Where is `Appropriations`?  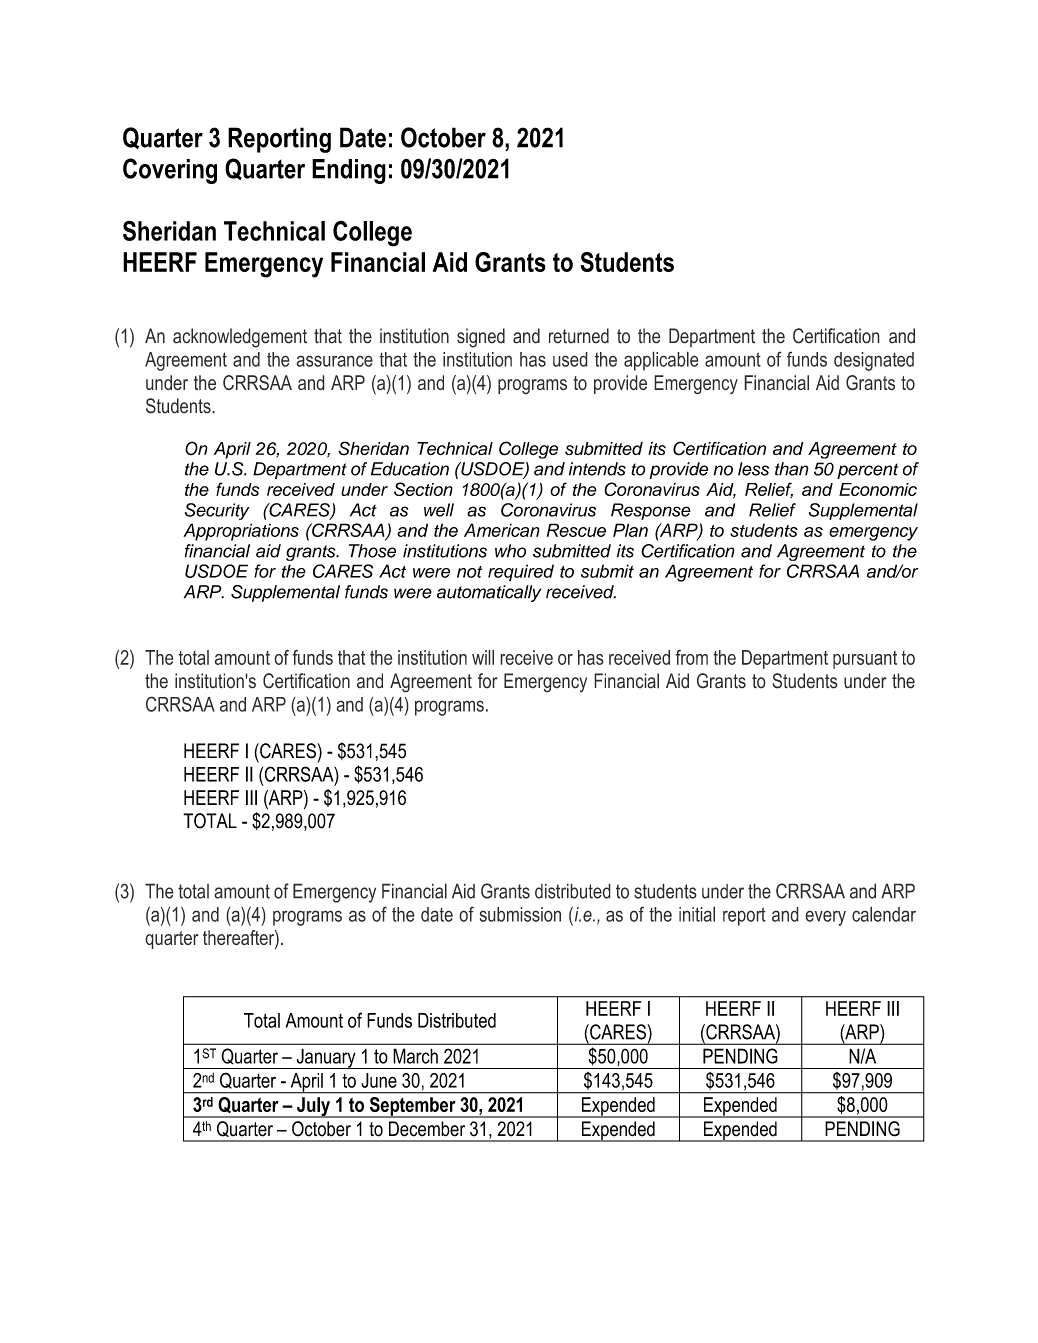 Appropriations is located at coordinates (241, 532).
